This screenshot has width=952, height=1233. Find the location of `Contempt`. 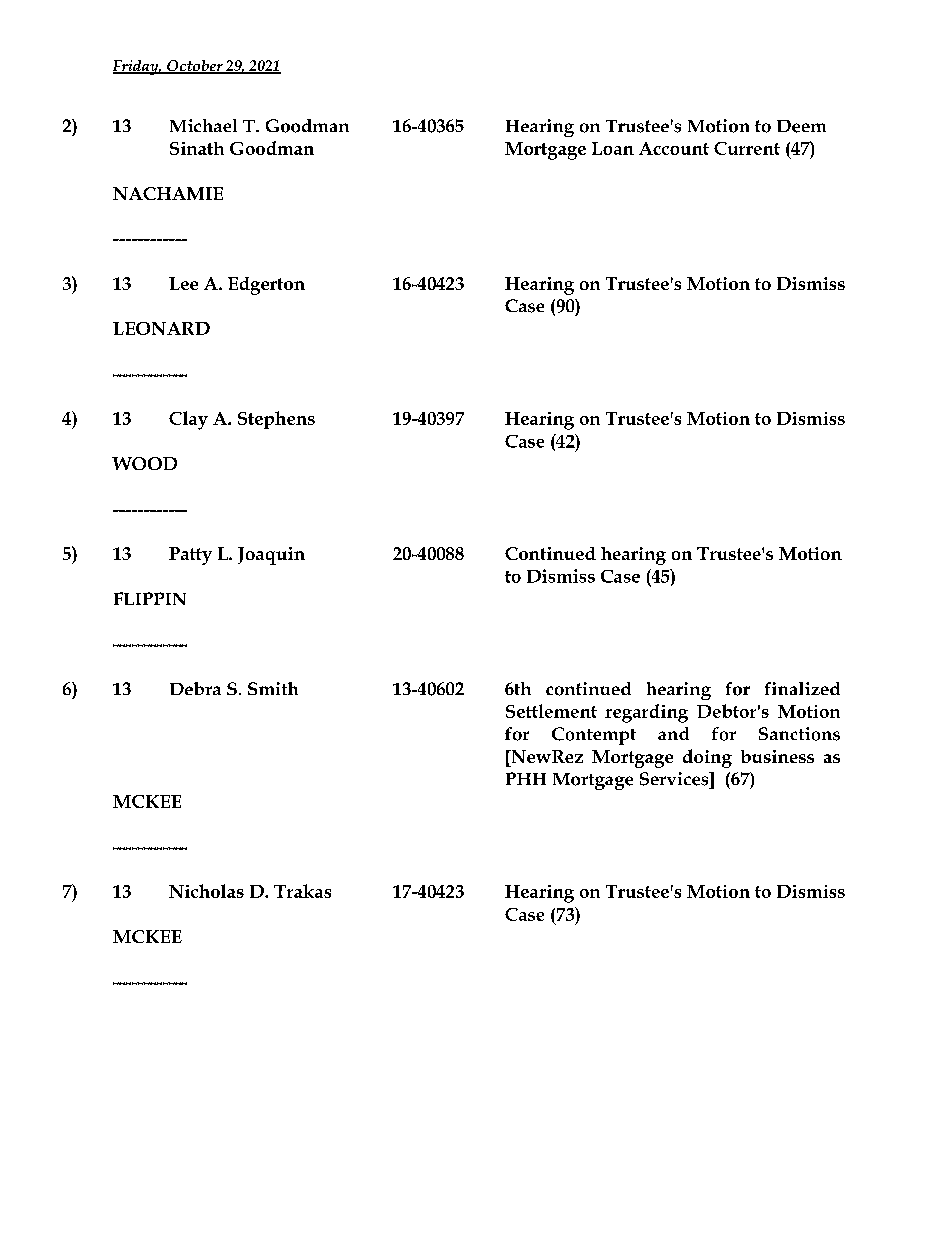

Contempt is located at coordinates (594, 736).
